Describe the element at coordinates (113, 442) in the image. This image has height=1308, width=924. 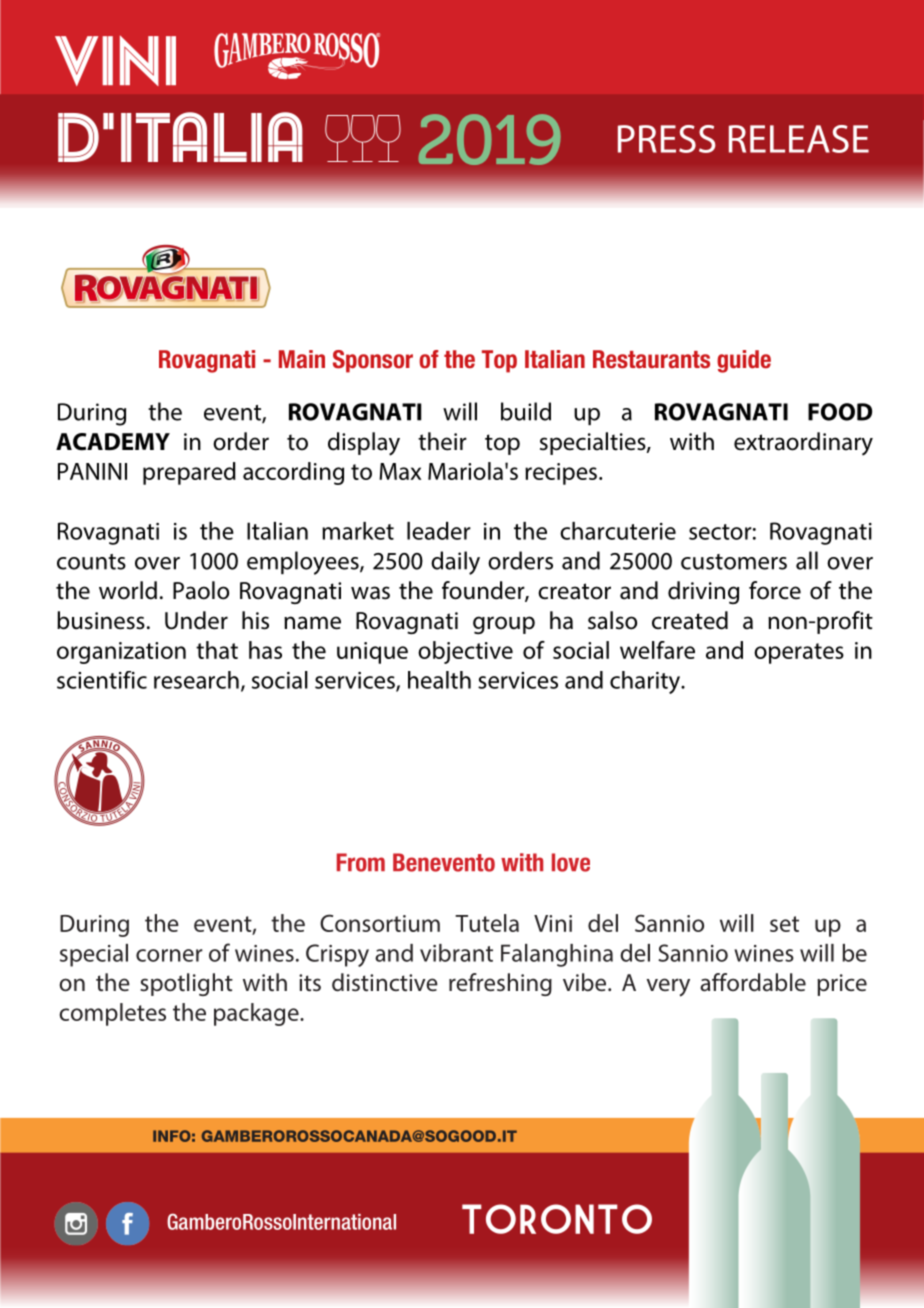
I see `ACADEMY` at that location.
